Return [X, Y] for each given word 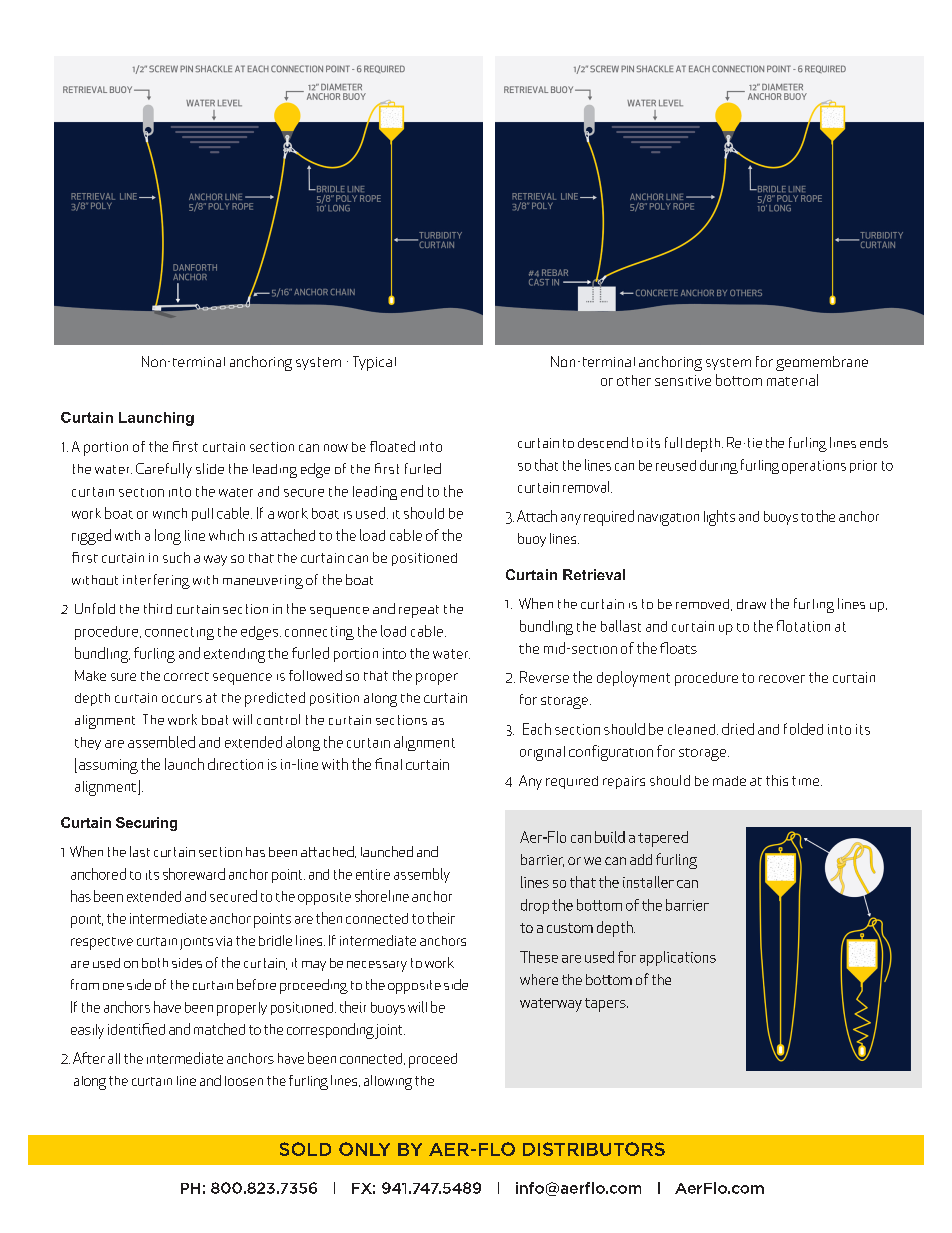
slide [210, 468]
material [792, 380]
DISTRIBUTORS [594, 1149]
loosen [244, 1081]
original [542, 753]
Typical [374, 363]
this [777, 780]
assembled [161, 742]
